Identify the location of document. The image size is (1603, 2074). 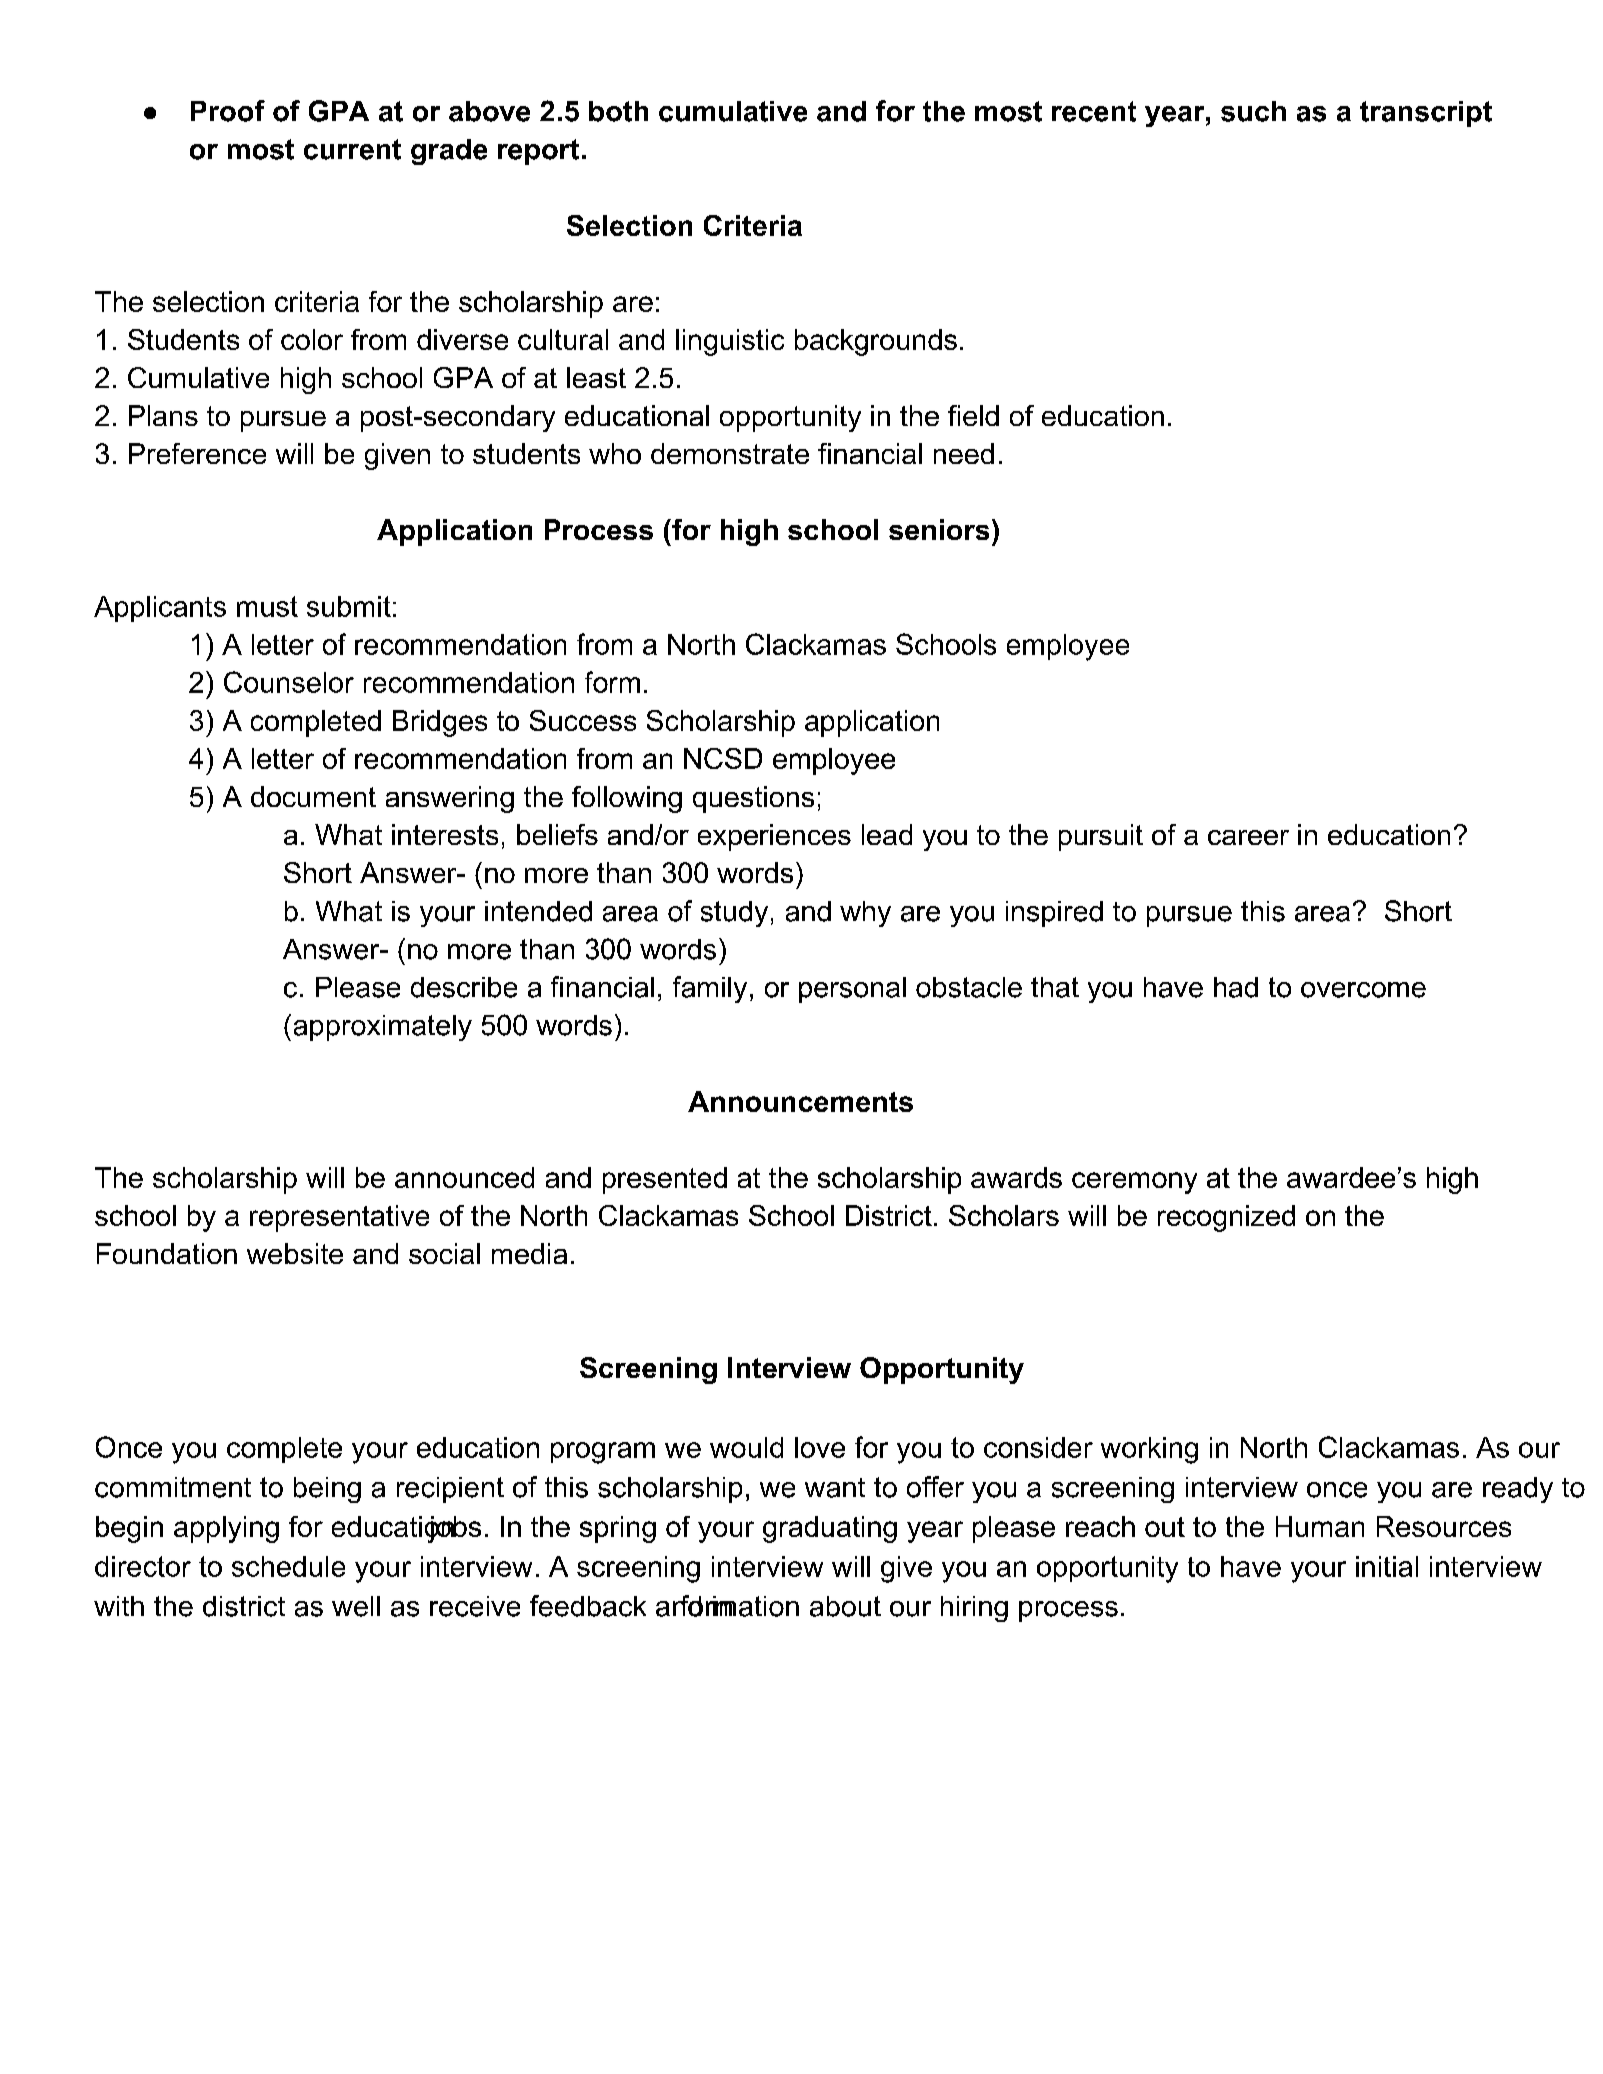
(313, 796).
